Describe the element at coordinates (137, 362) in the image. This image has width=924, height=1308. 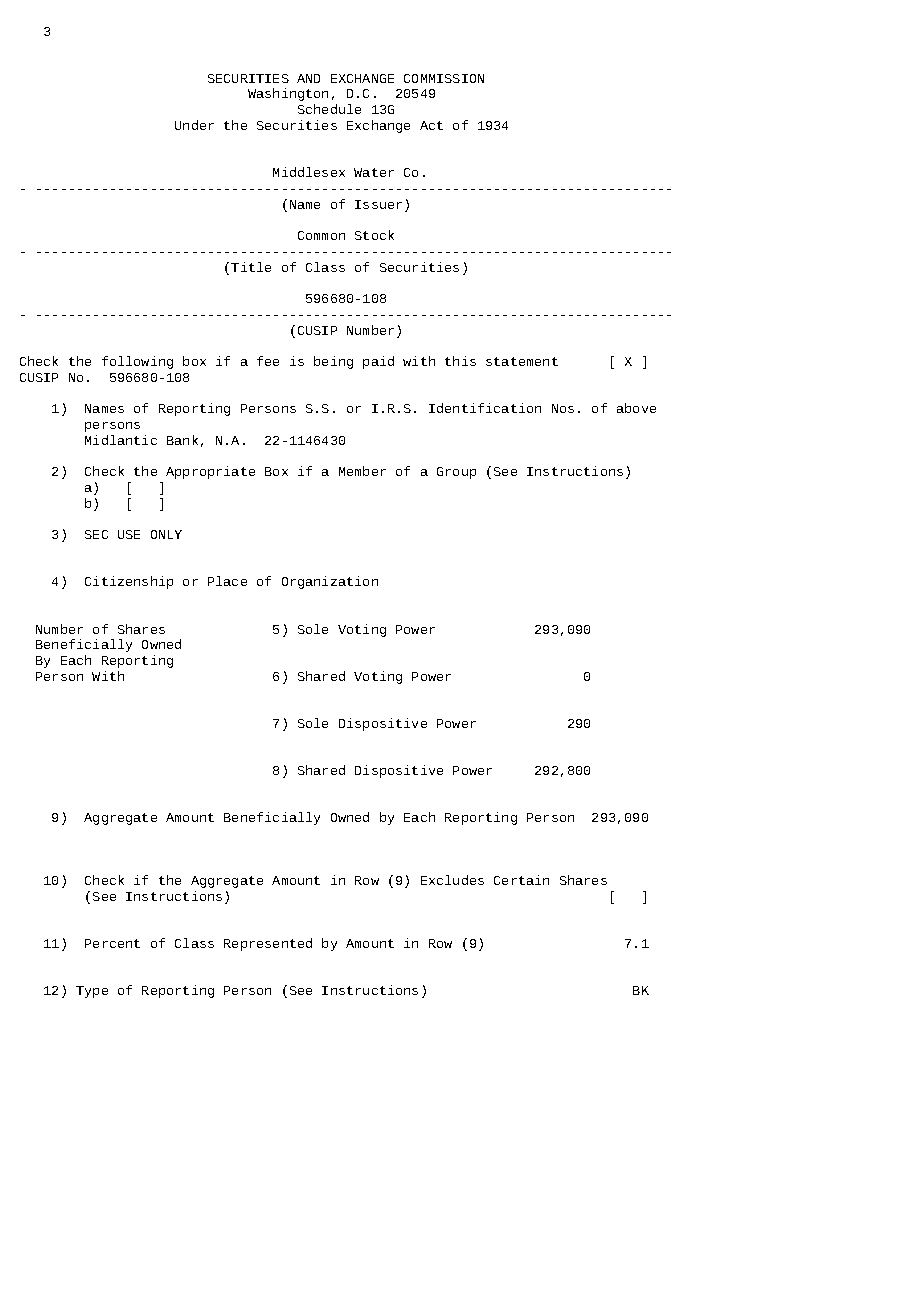
I see `following` at that location.
